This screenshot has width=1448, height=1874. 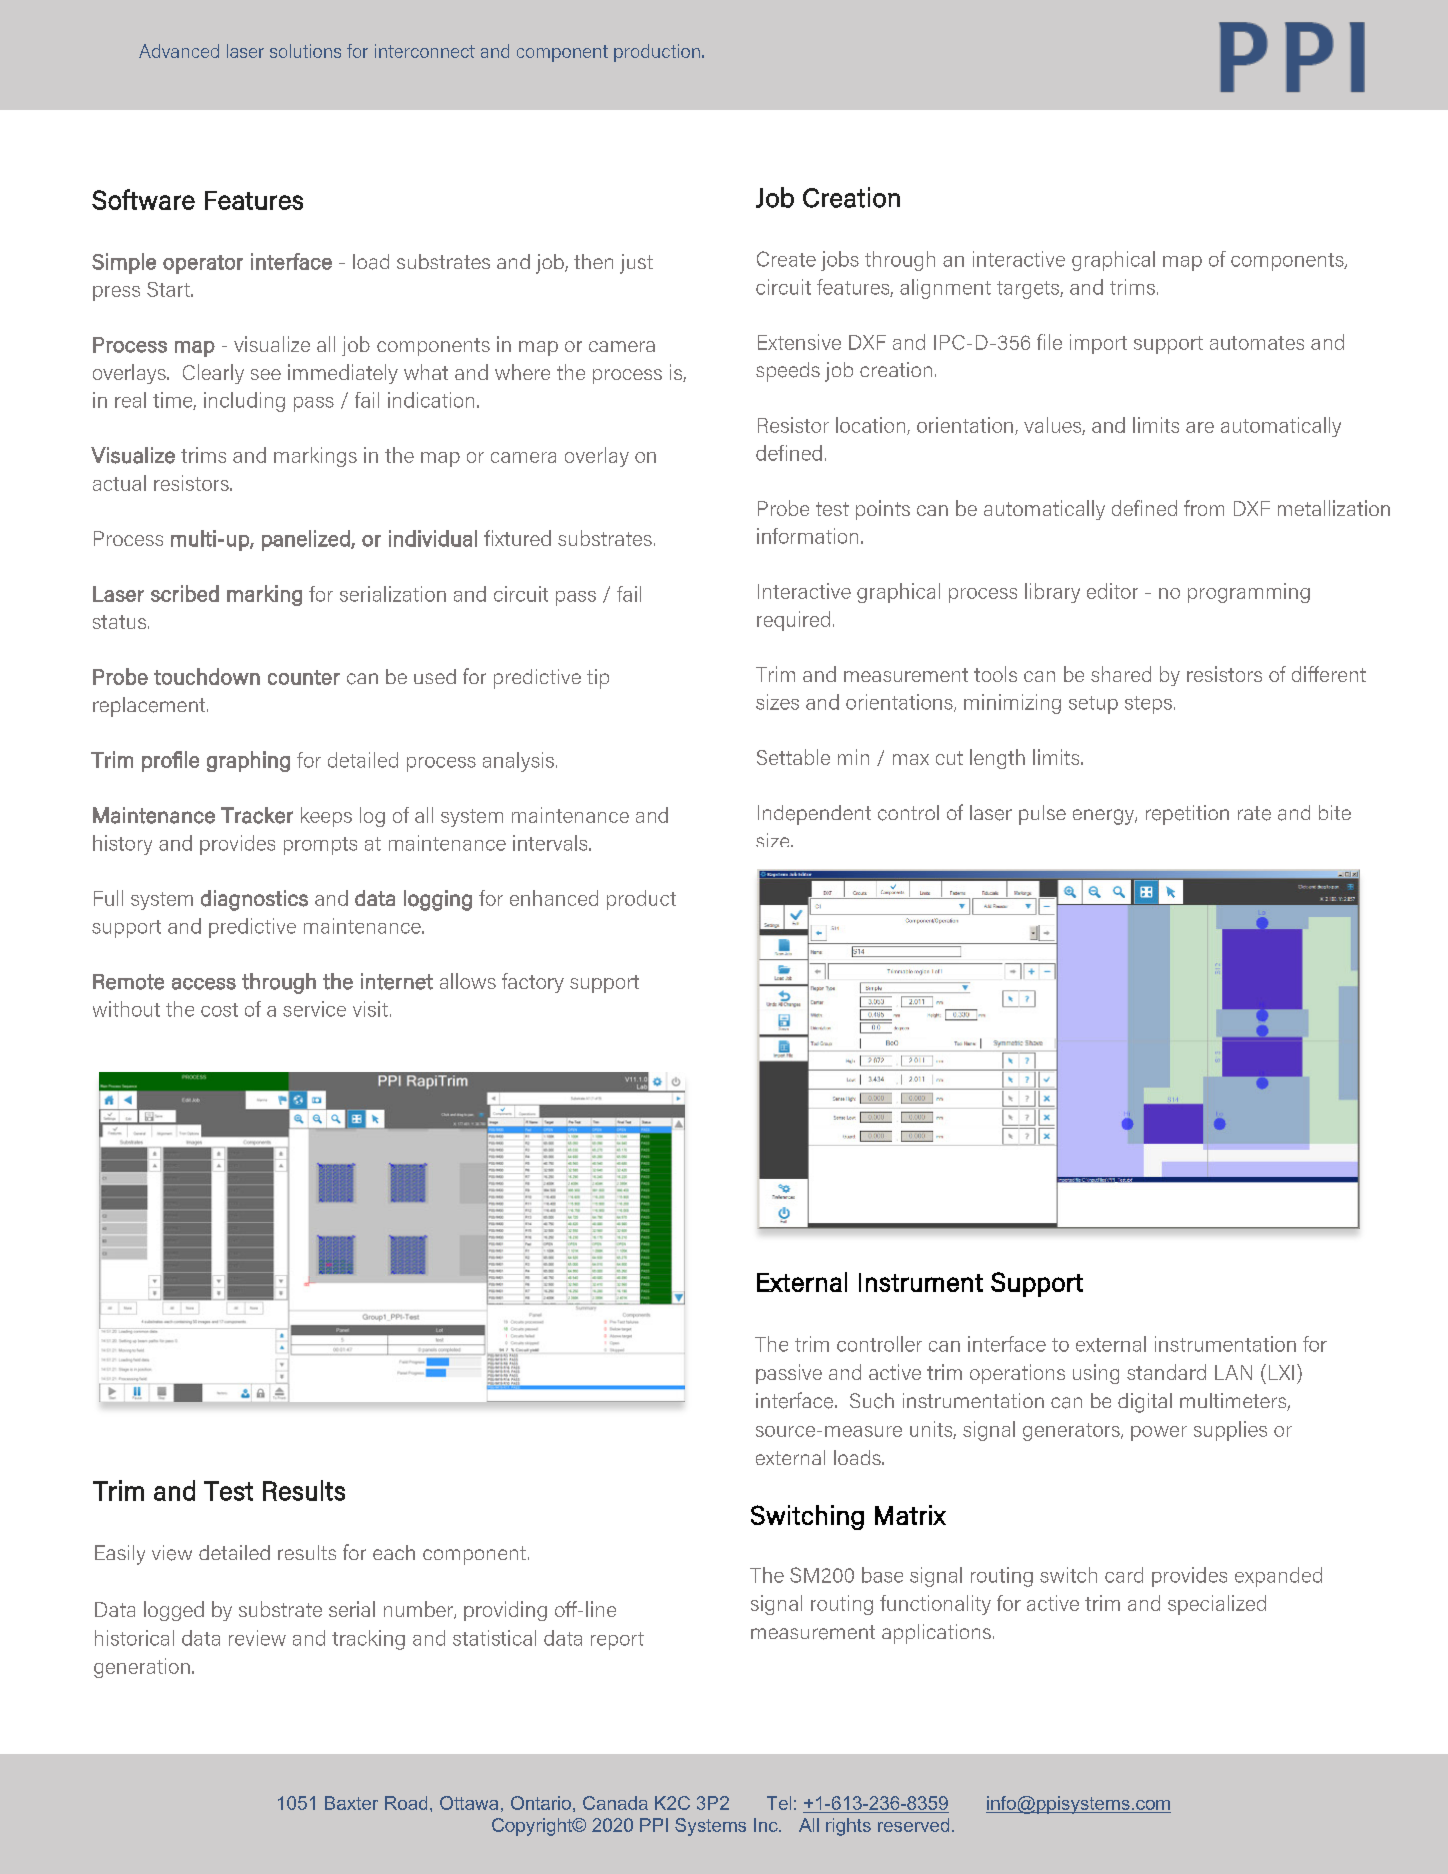 What do you see at coordinates (351, 1803) in the screenshot?
I see `Baxter` at bounding box center [351, 1803].
